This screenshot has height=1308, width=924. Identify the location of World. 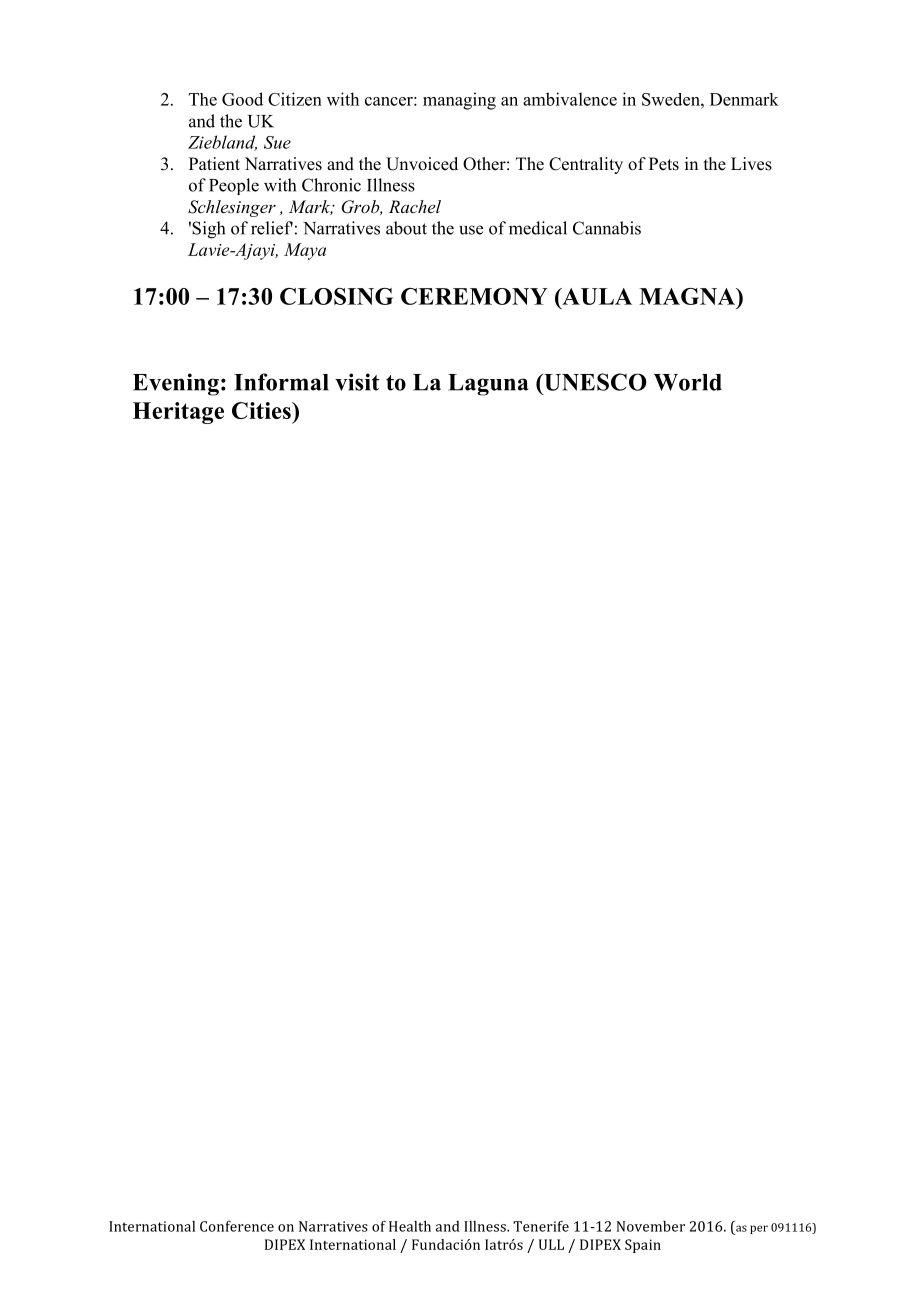
(688, 382).
